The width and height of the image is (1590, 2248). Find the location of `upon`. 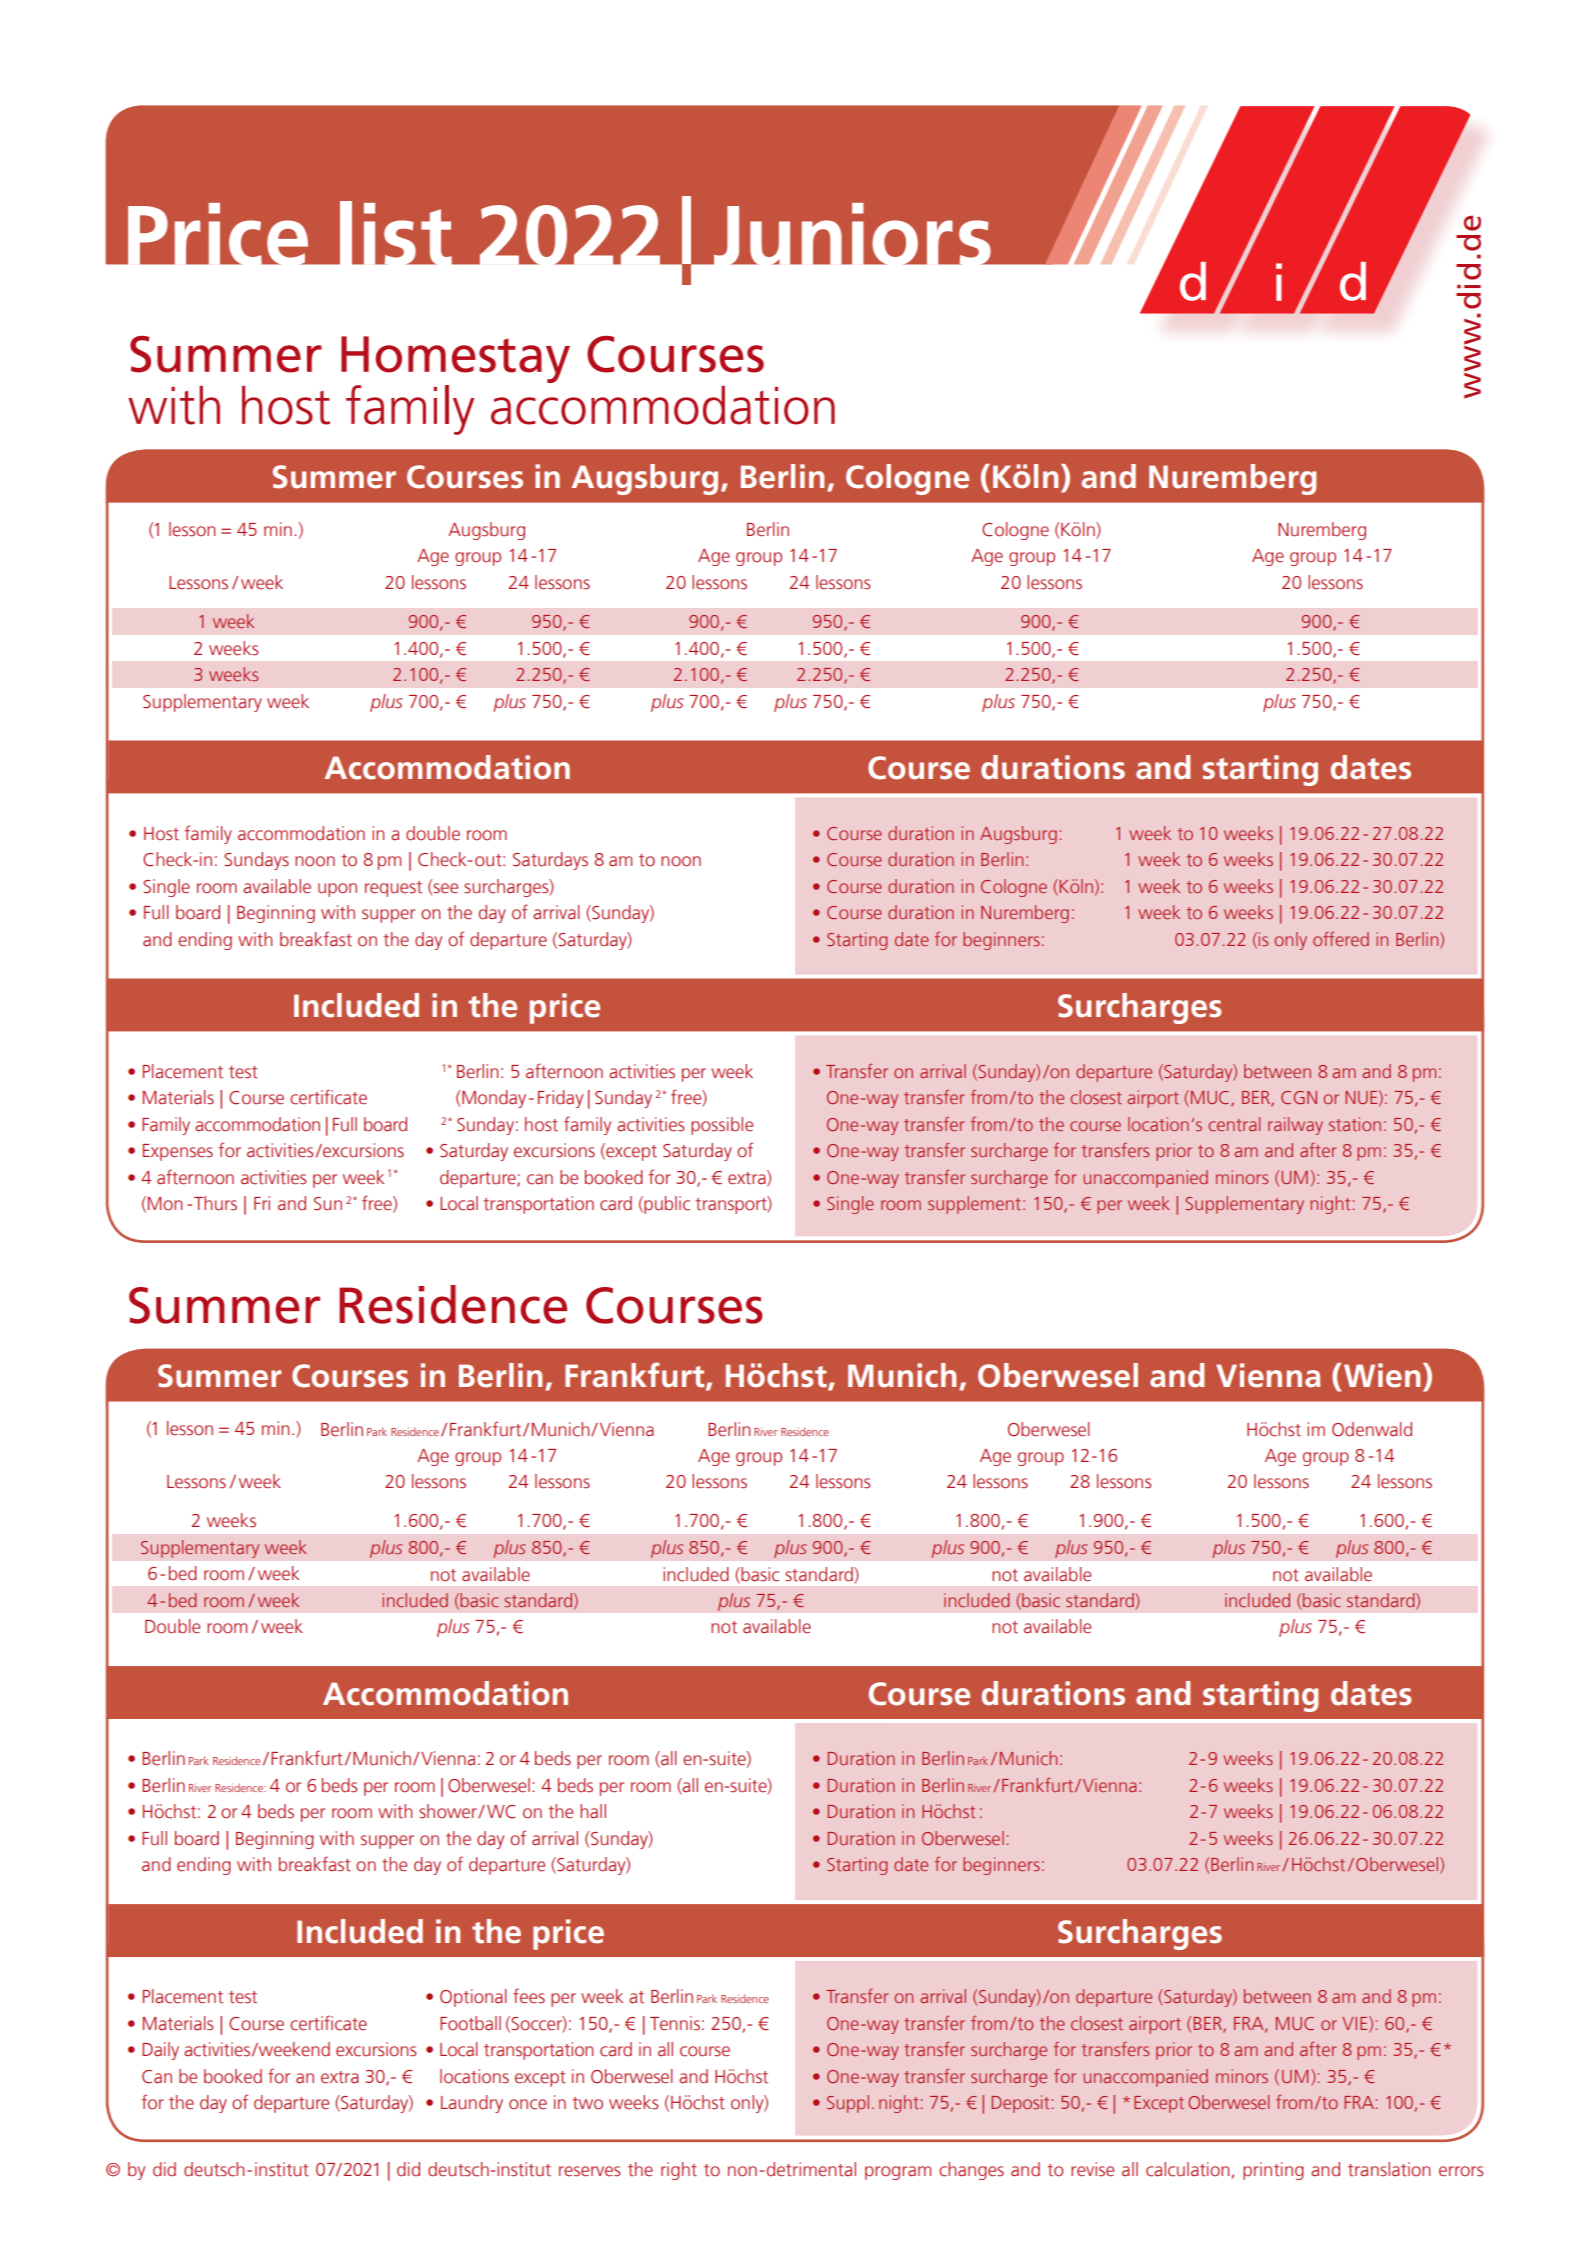

upon is located at coordinates (337, 890).
